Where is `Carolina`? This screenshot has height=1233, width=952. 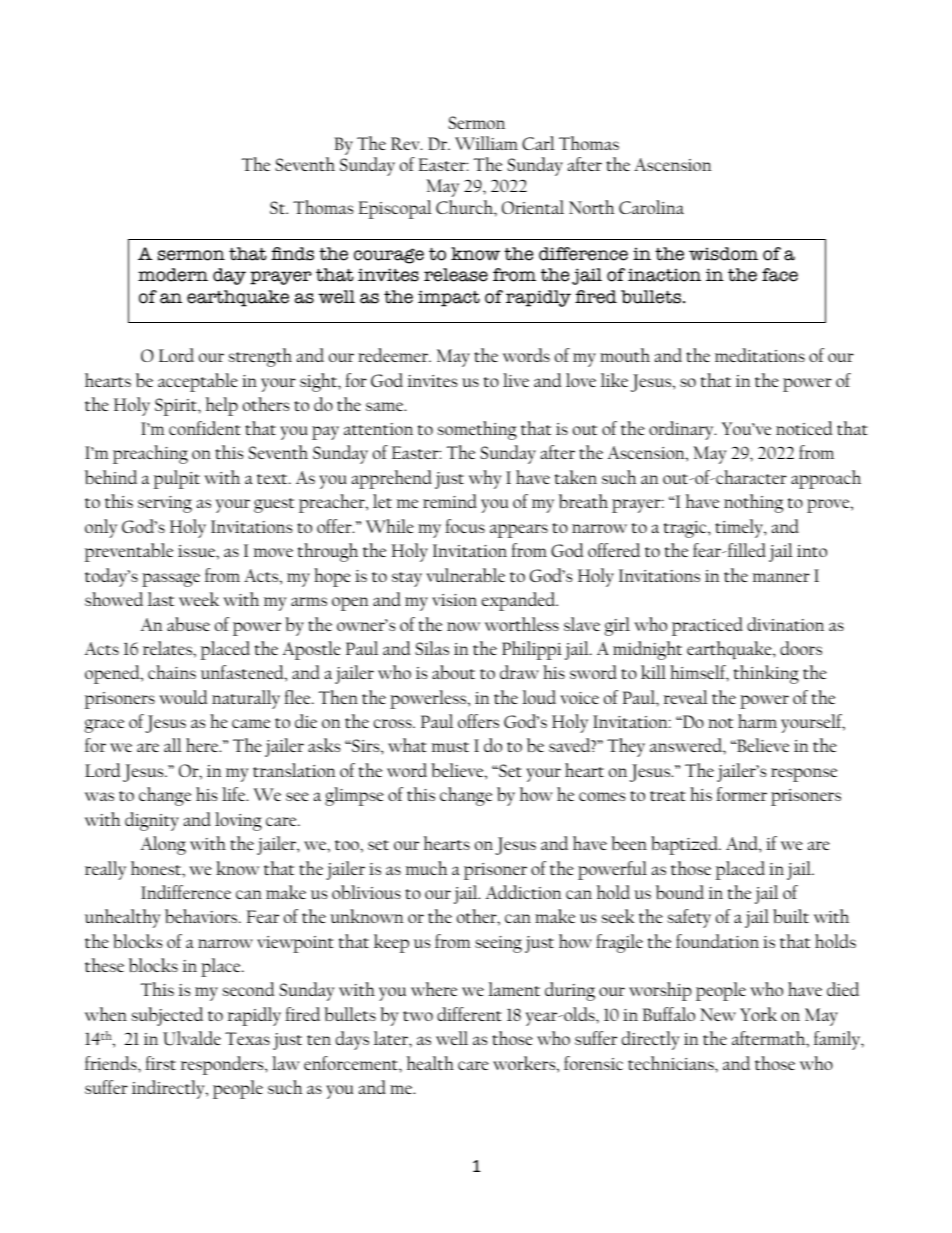 Carolina is located at coordinates (651, 207).
